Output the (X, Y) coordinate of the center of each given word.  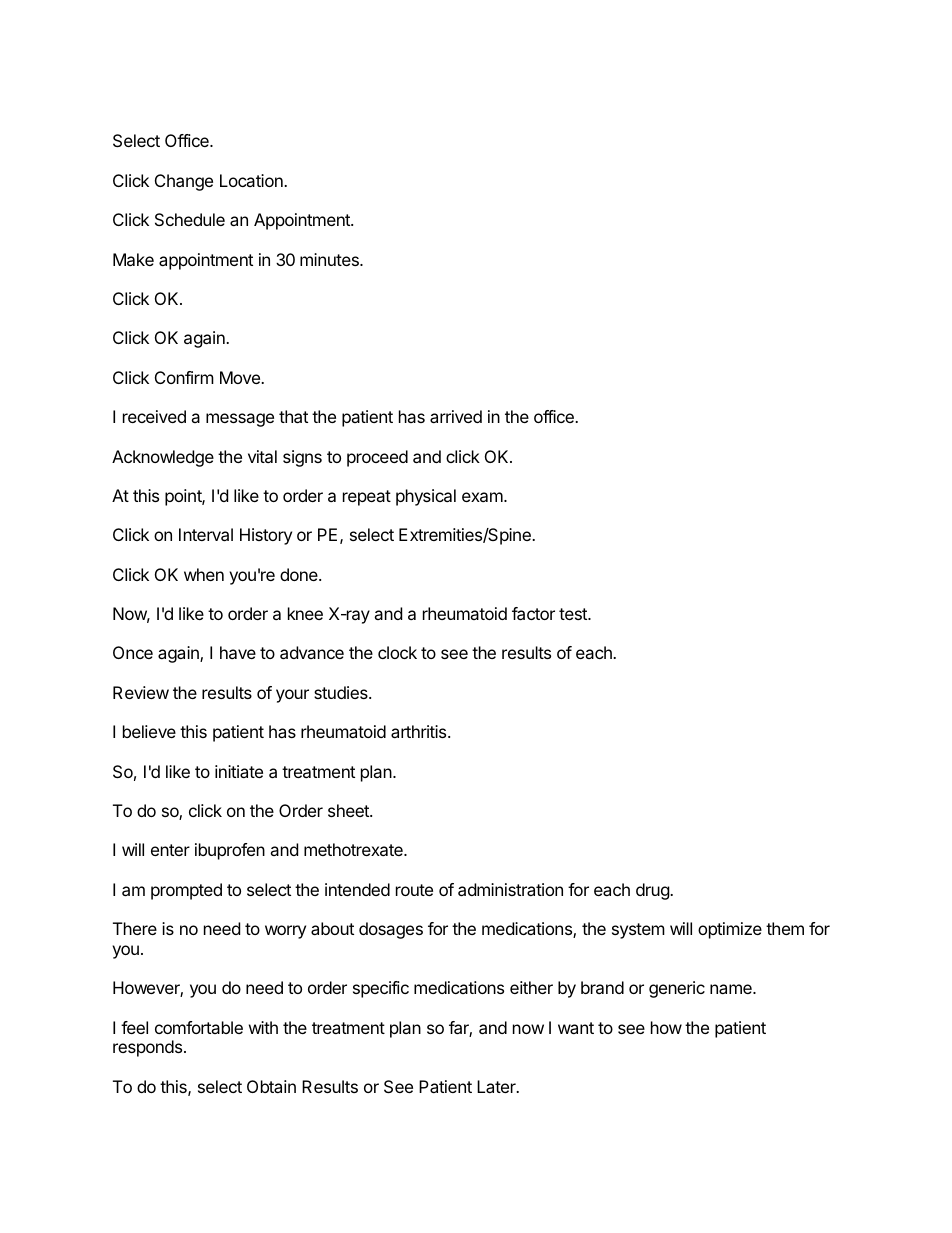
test (574, 614)
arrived (456, 416)
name (732, 989)
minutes (330, 259)
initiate (239, 771)
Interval (206, 534)
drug (653, 891)
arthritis (420, 731)
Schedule (190, 219)
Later (497, 1086)
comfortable (199, 1027)
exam (483, 497)
